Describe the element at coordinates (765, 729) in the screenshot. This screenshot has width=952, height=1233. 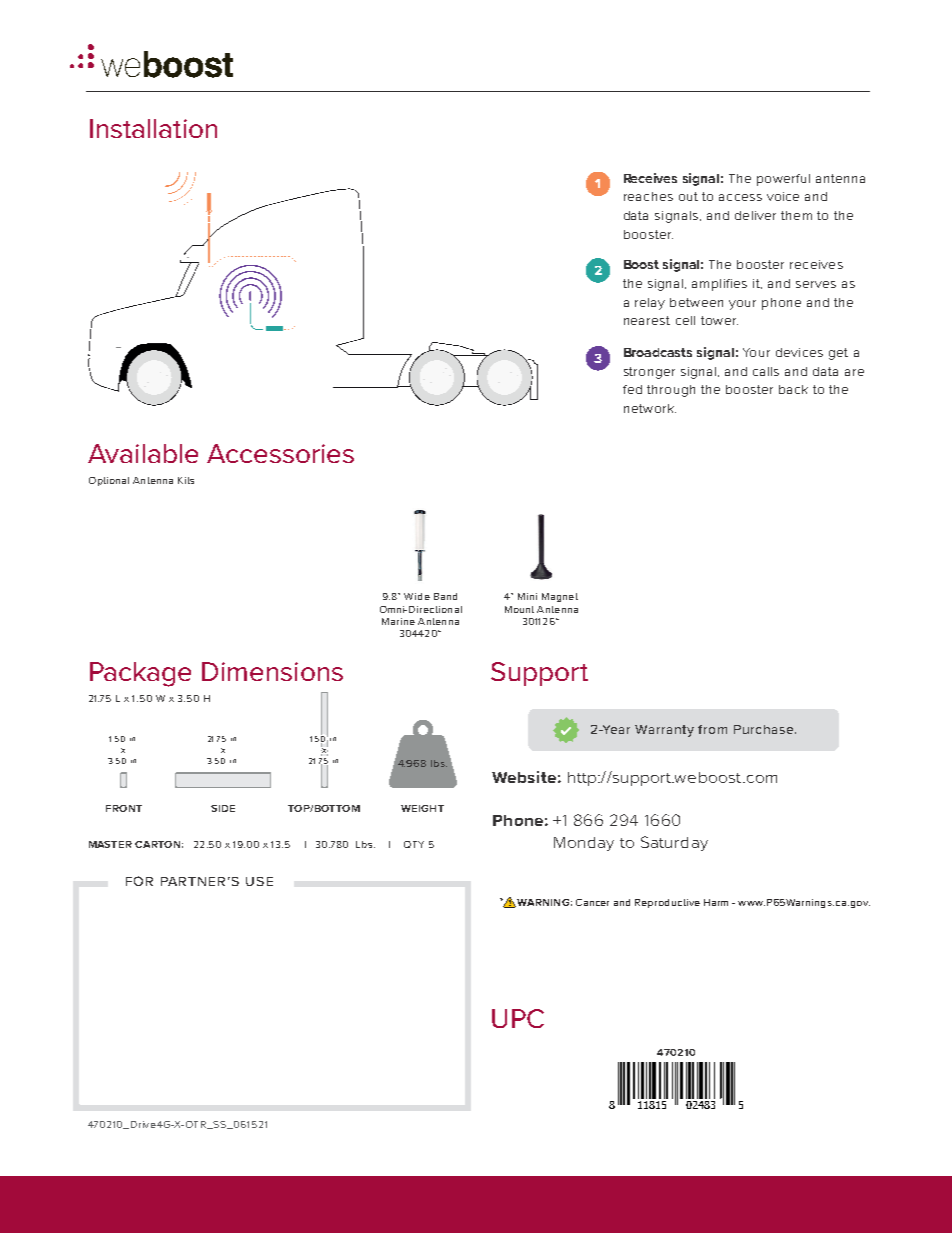
I see `Purchase` at that location.
